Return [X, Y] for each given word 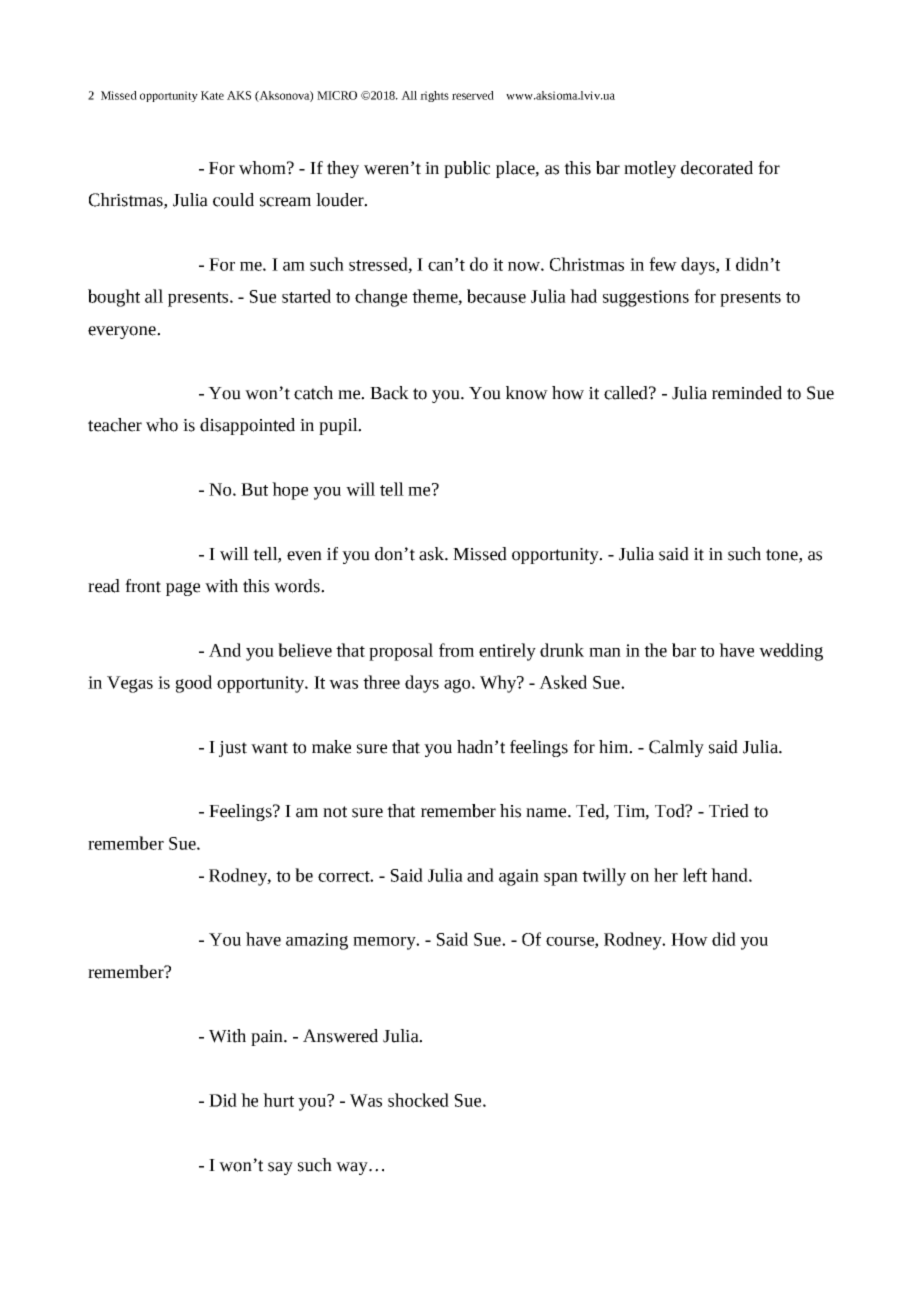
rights [434, 96]
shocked [418, 1100]
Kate [212, 95]
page [183, 589]
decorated [717, 168]
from [456, 650]
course [571, 942]
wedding [791, 652]
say [280, 1168]
